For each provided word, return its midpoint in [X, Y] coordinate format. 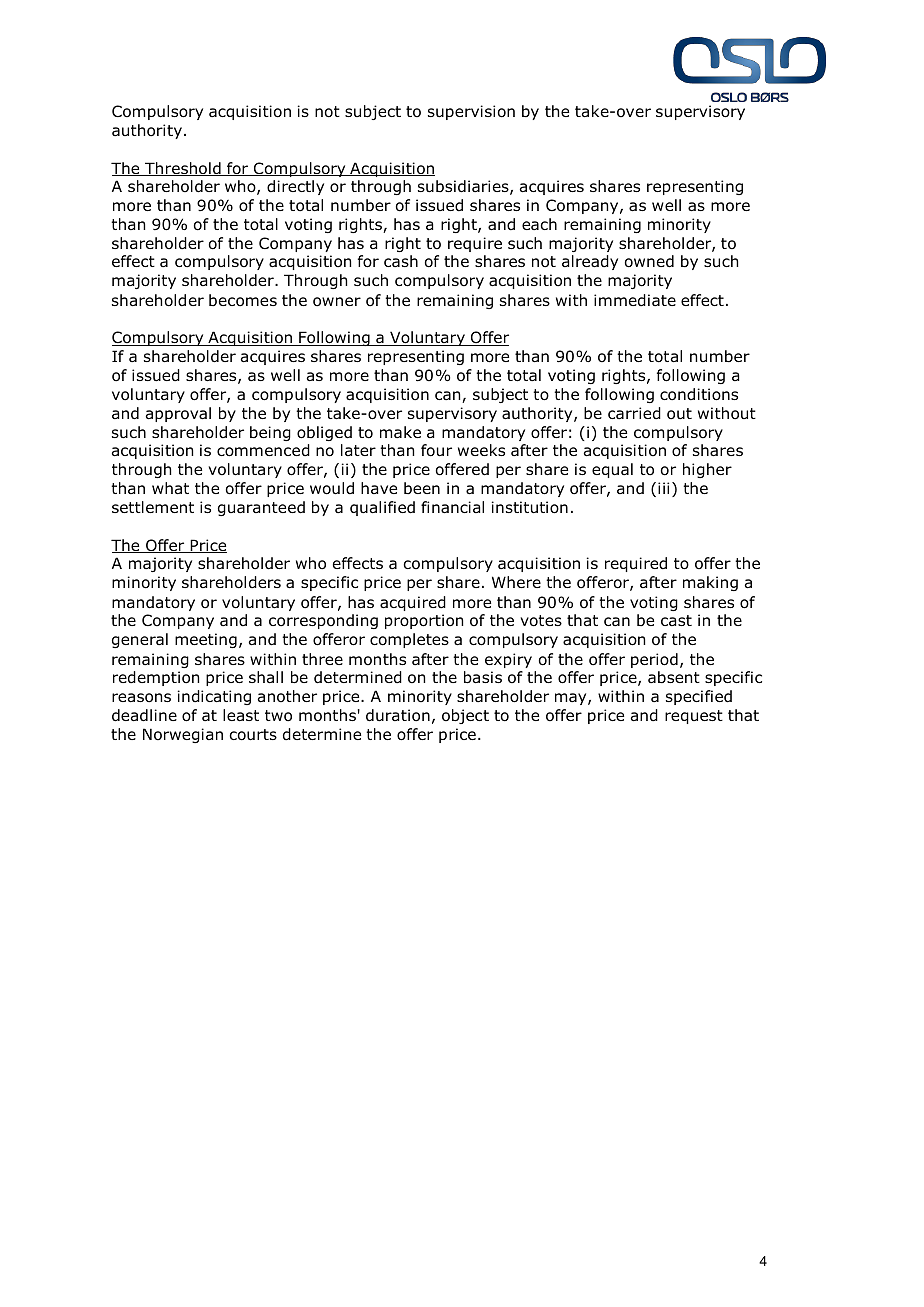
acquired [413, 603]
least [241, 715]
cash [401, 261]
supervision [471, 112]
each [539, 224]
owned [649, 261]
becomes [243, 300]
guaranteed [261, 508]
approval [178, 414]
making [710, 583]
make [400, 432]
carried [634, 413]
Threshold [183, 169]
